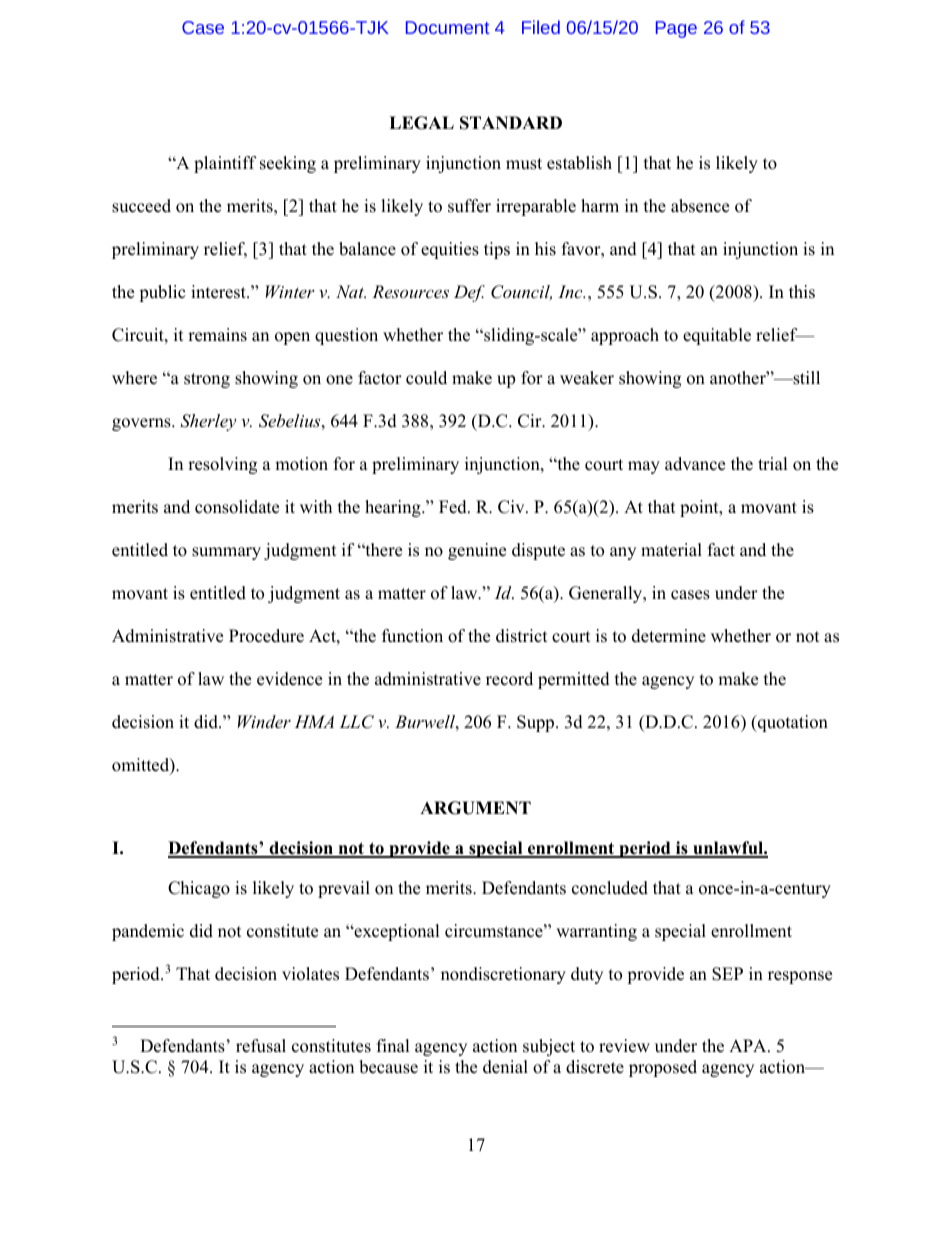 The width and height of the screenshot is (952, 1233). Describe the element at coordinates (226, 553) in the screenshot. I see `summary` at that location.
